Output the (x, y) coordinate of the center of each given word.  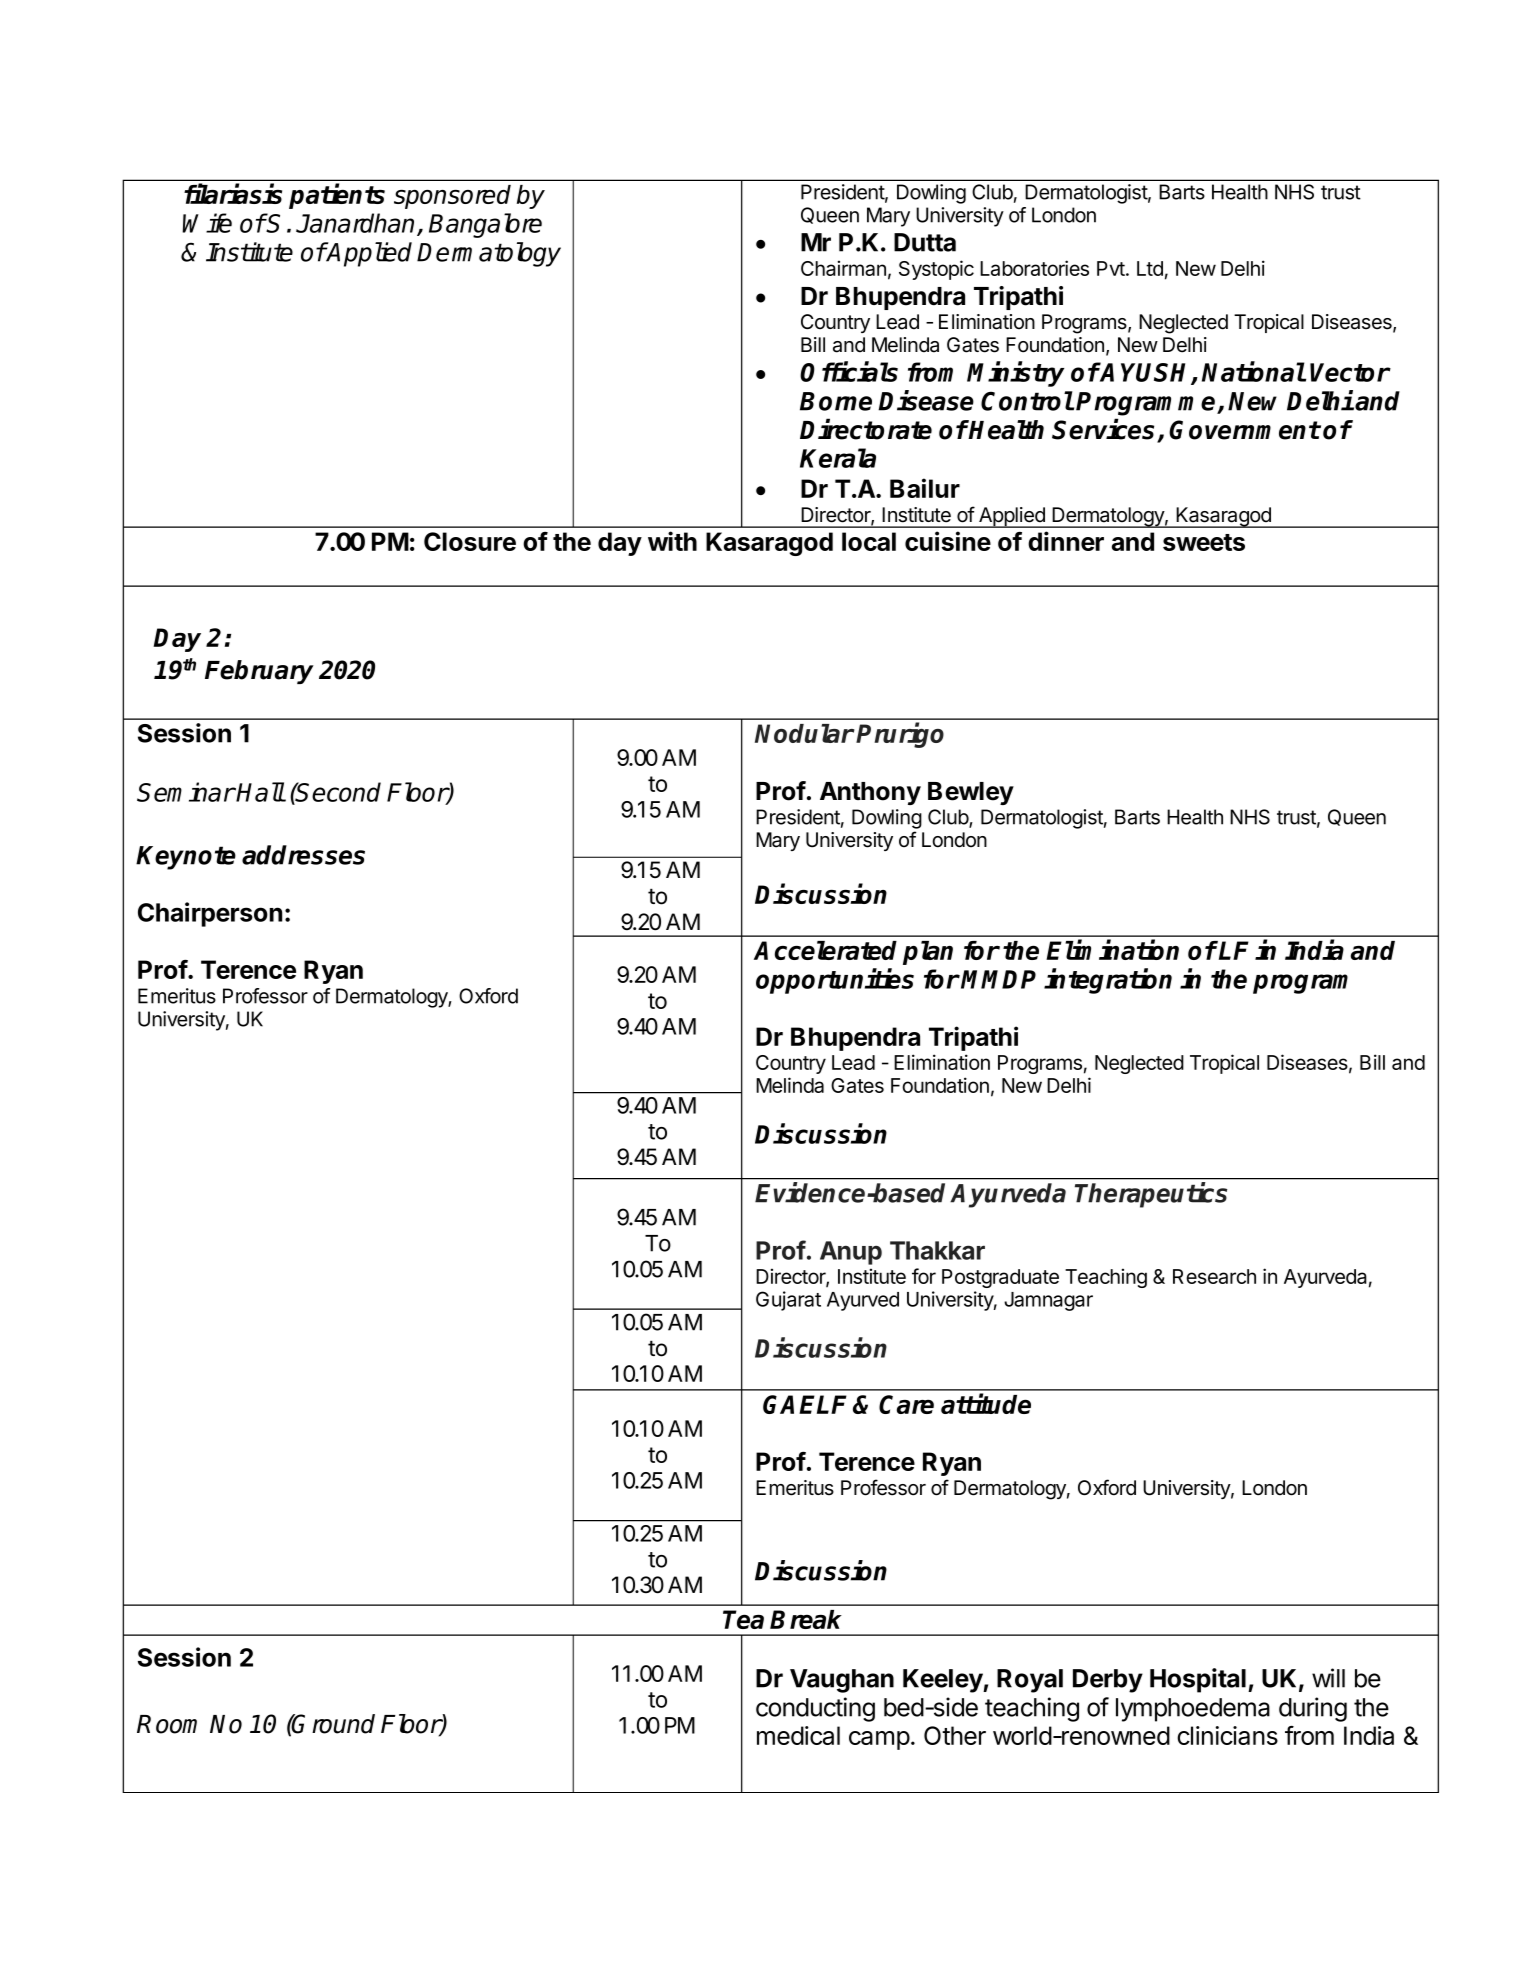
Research (1214, 1276)
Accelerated (825, 950)
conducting (815, 1709)
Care (906, 1404)
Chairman (843, 268)
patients (337, 196)
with (672, 541)
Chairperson (210, 914)
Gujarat (788, 1301)
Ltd (1150, 268)
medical (798, 1735)
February (259, 672)
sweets (1204, 542)
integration (1108, 981)
